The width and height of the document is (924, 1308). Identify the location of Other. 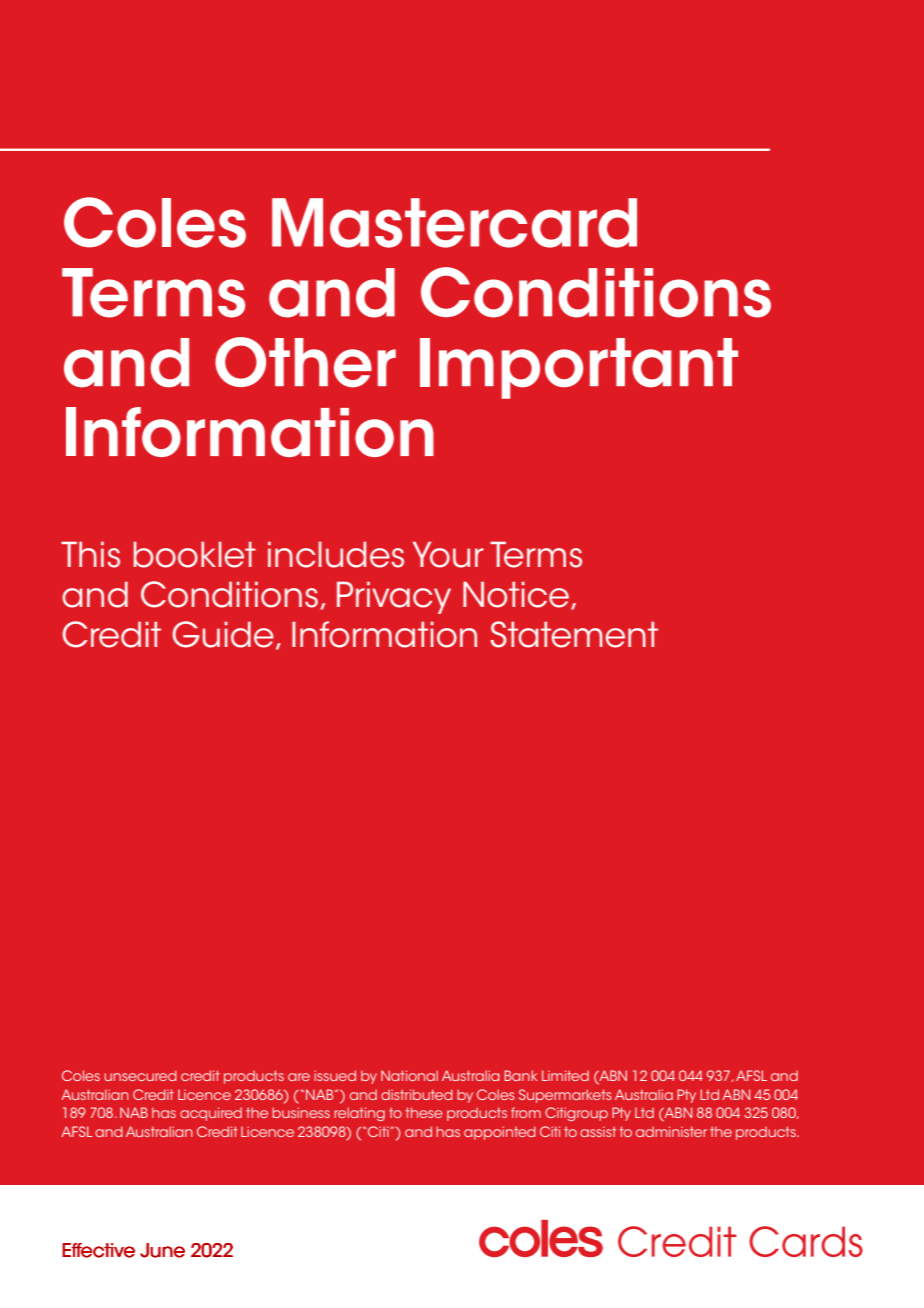
(305, 362).
